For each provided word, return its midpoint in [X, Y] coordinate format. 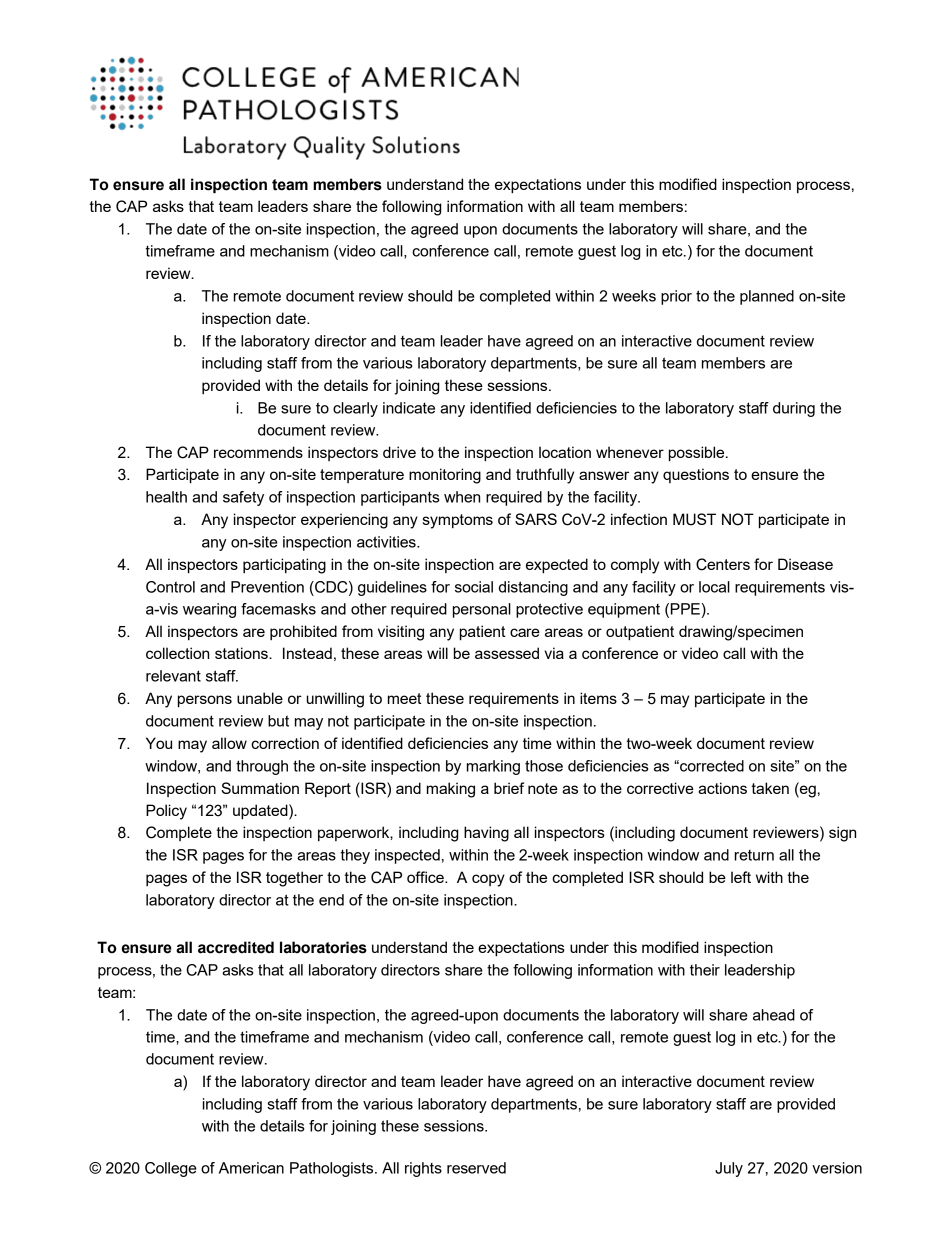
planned [767, 297]
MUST [694, 519]
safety [243, 498]
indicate [409, 408]
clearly [355, 409]
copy [488, 880]
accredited [236, 947]
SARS [536, 519]
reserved [476, 1168]
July [729, 1169]
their [705, 970]
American [251, 1168]
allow [229, 743]
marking [493, 767]
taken [770, 788]
